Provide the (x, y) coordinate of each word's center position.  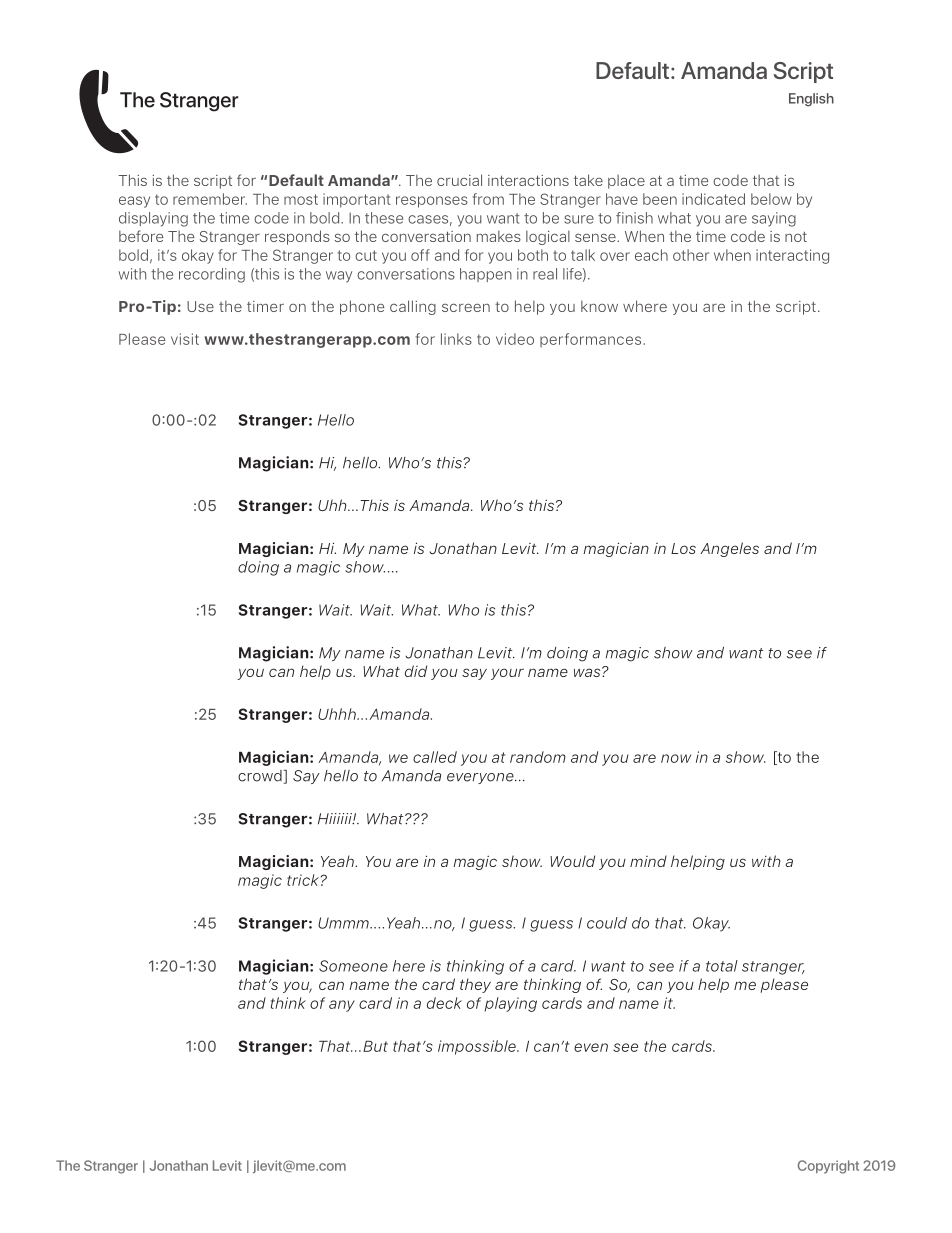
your (507, 674)
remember (210, 199)
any (342, 1006)
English (811, 100)
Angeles (729, 549)
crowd (261, 776)
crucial (459, 180)
